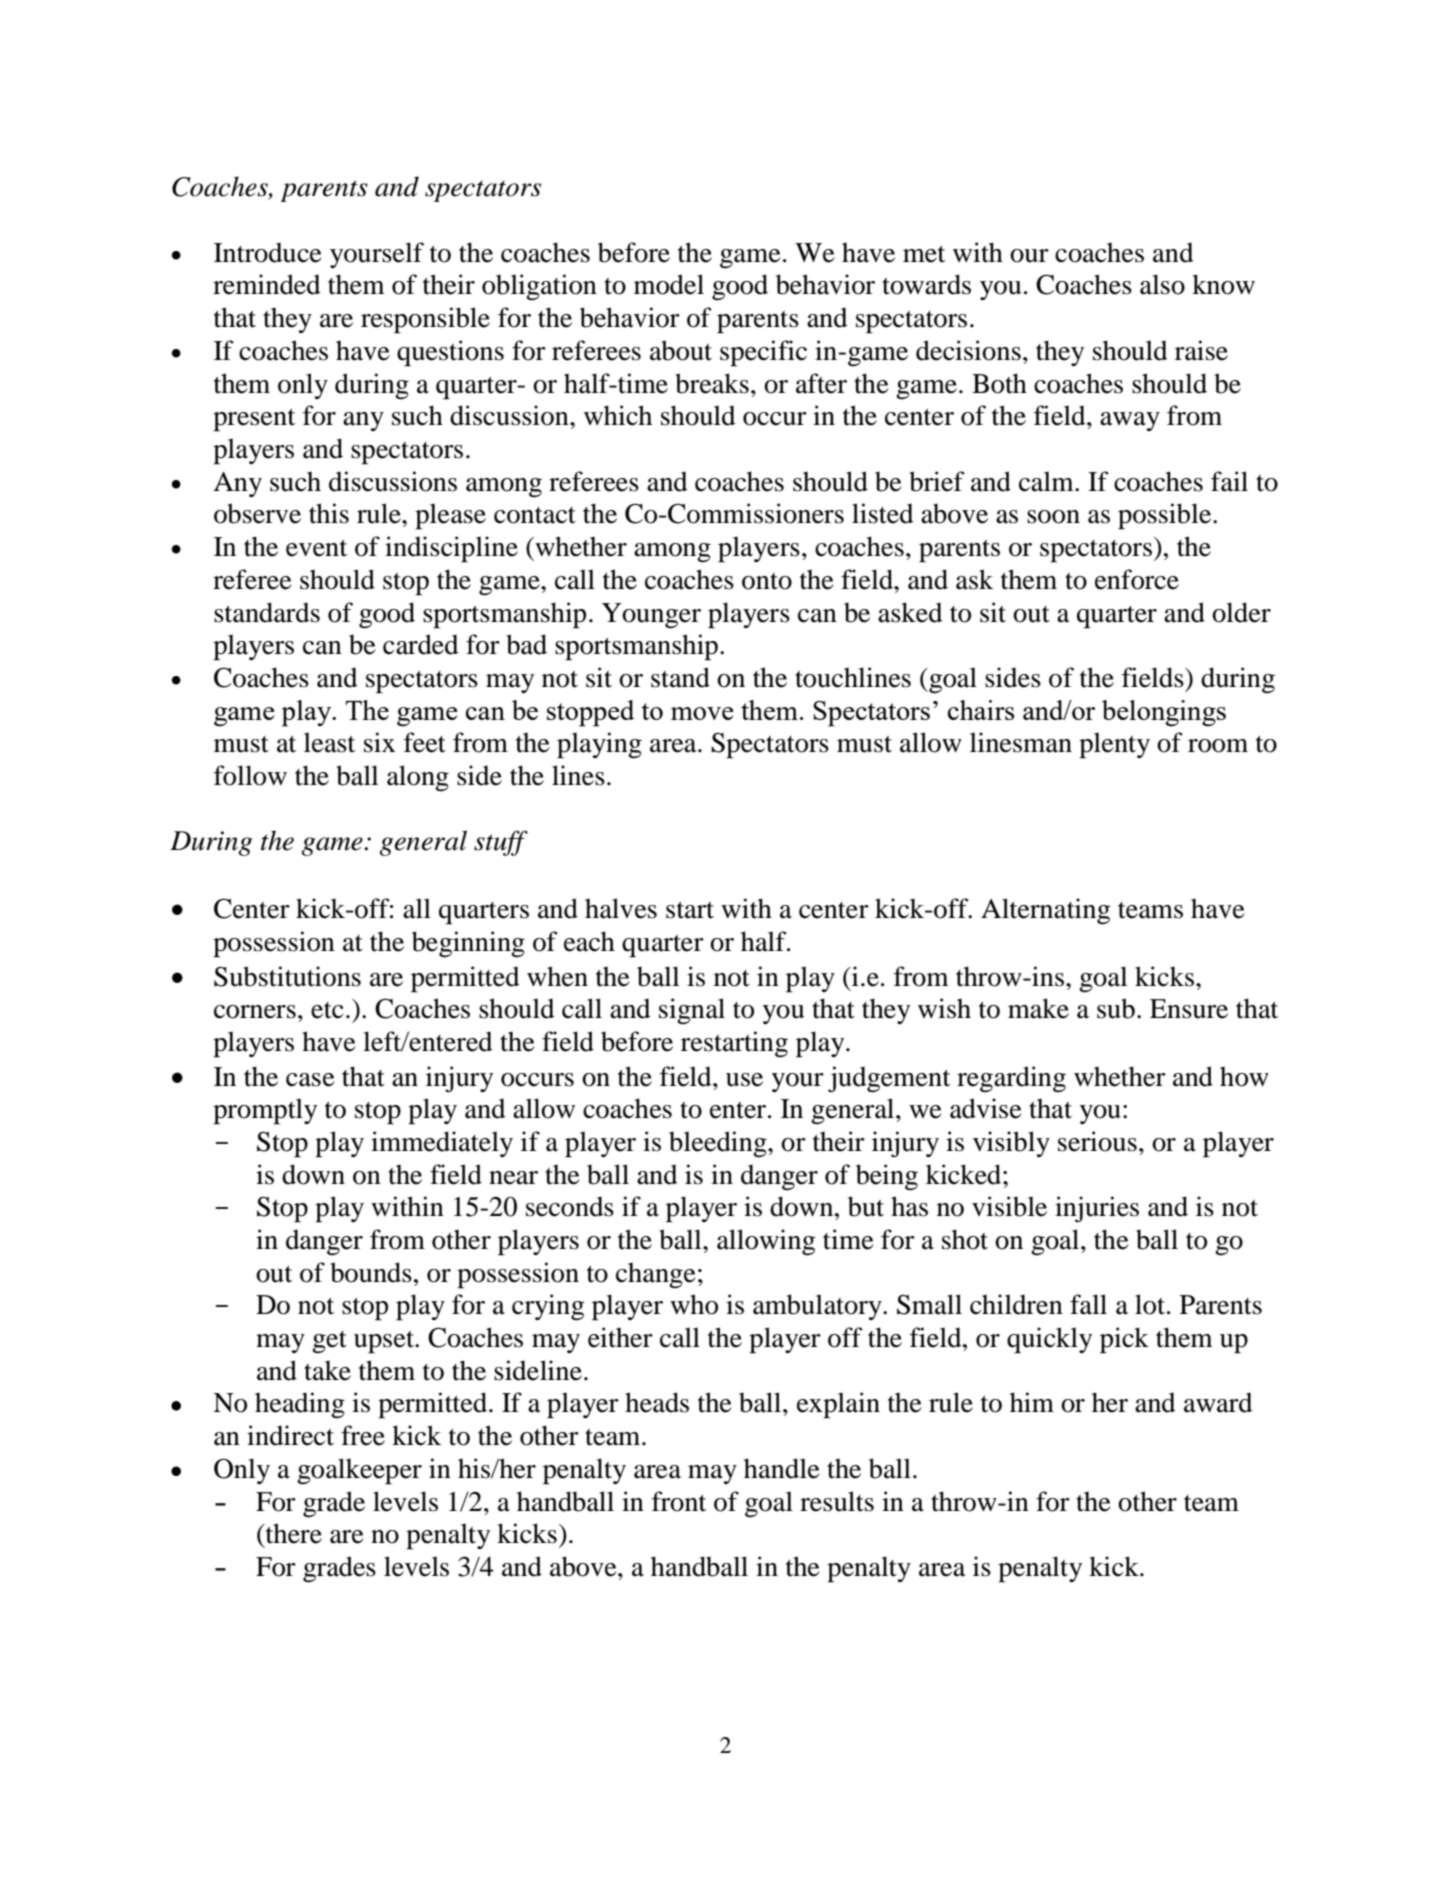  I want to click on beginning, so click(468, 944).
